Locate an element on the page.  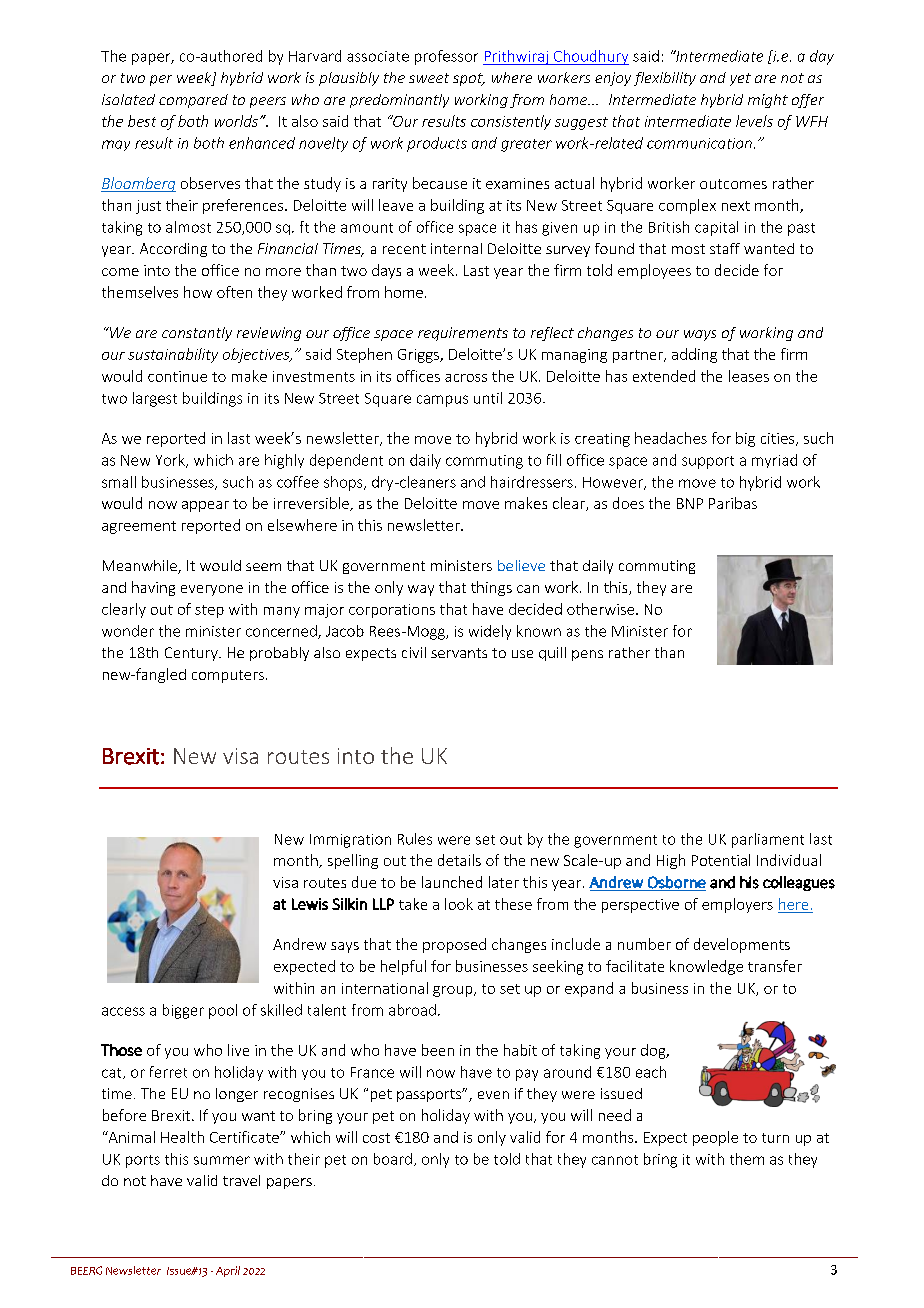
people is located at coordinates (715, 1138).
